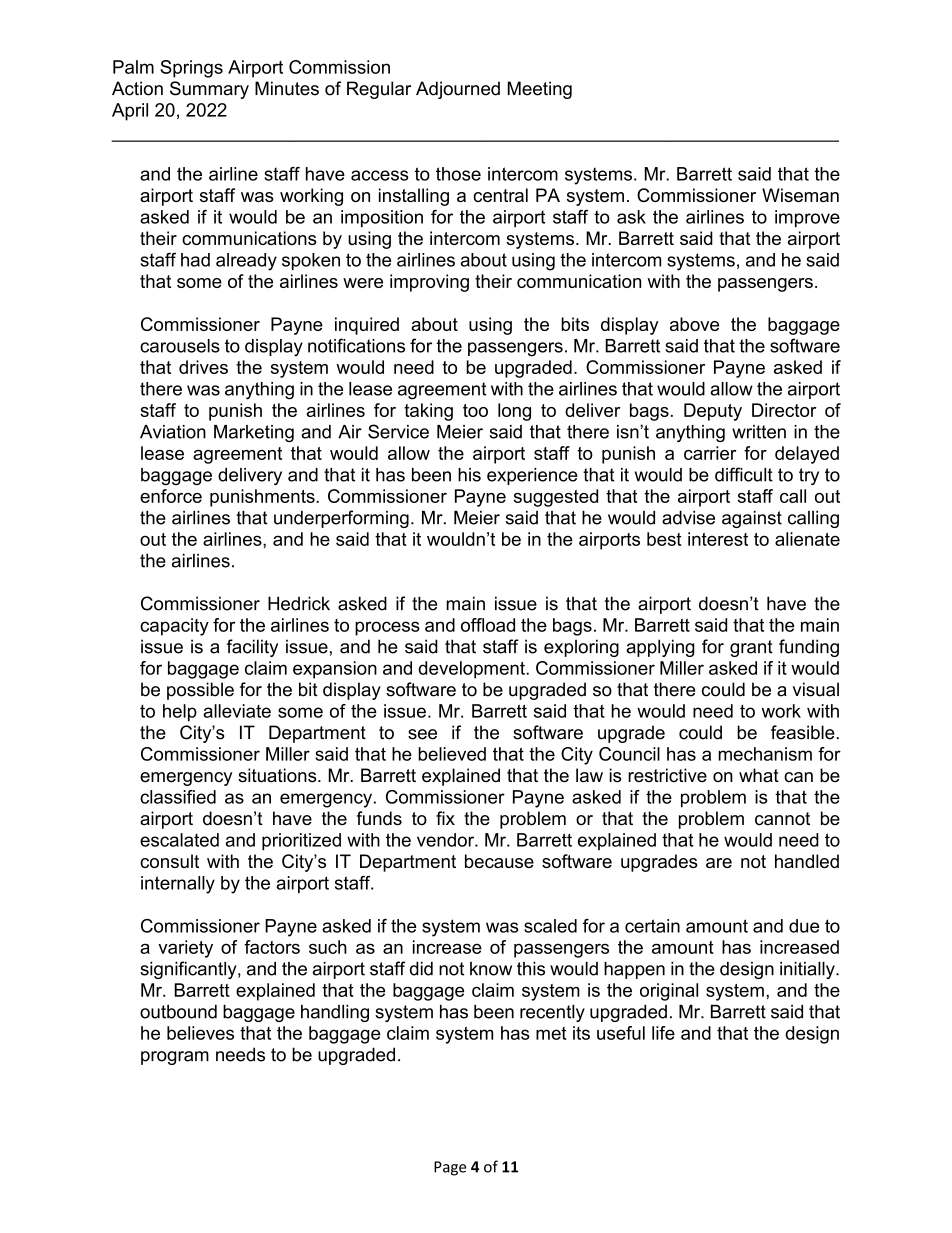 This document has height=1233, width=952. Describe the element at coordinates (540, 90) in the document. I see `Meeting` at that location.
